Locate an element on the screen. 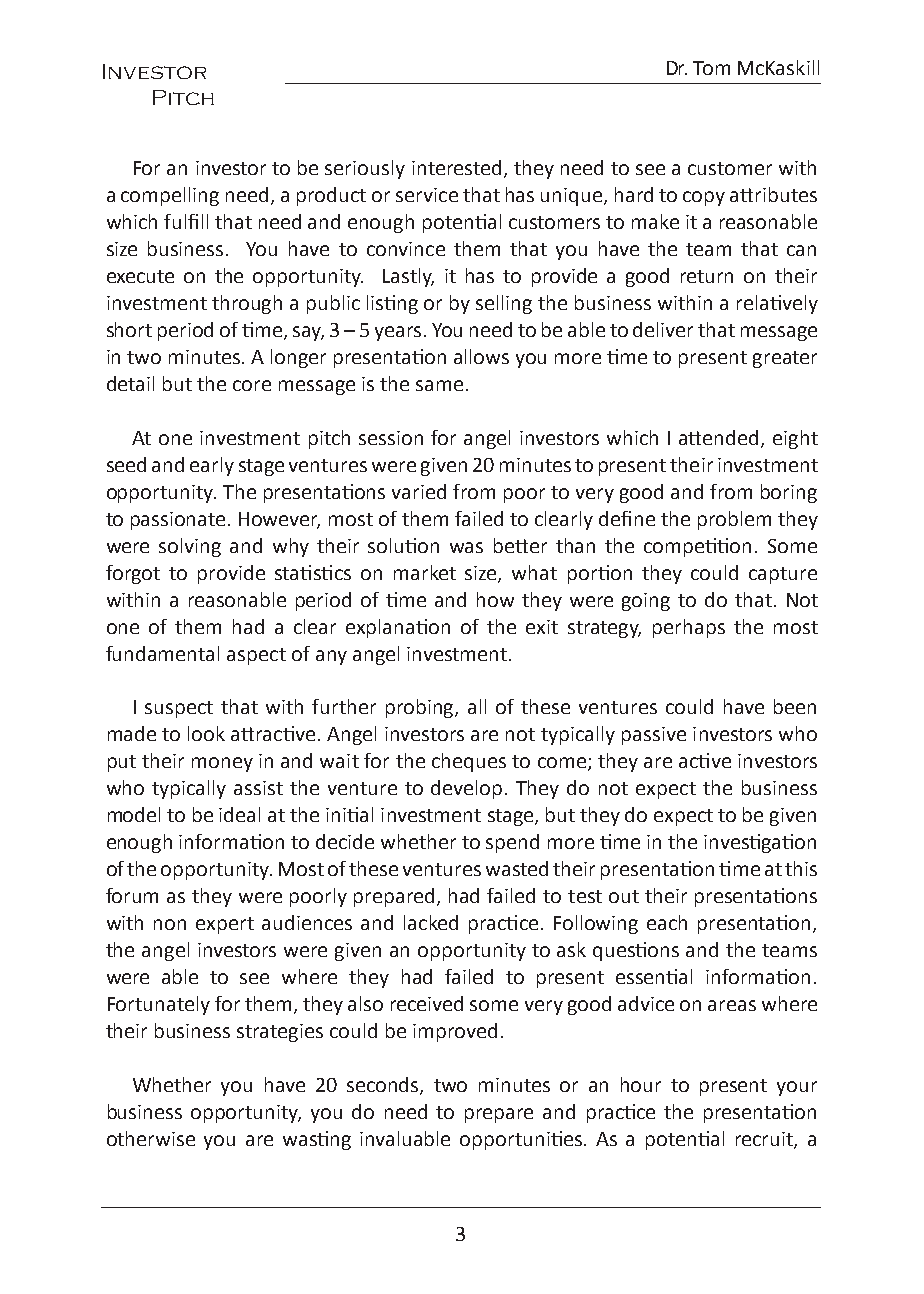 The width and height of the screenshot is (924, 1294). ideal is located at coordinates (239, 814).
